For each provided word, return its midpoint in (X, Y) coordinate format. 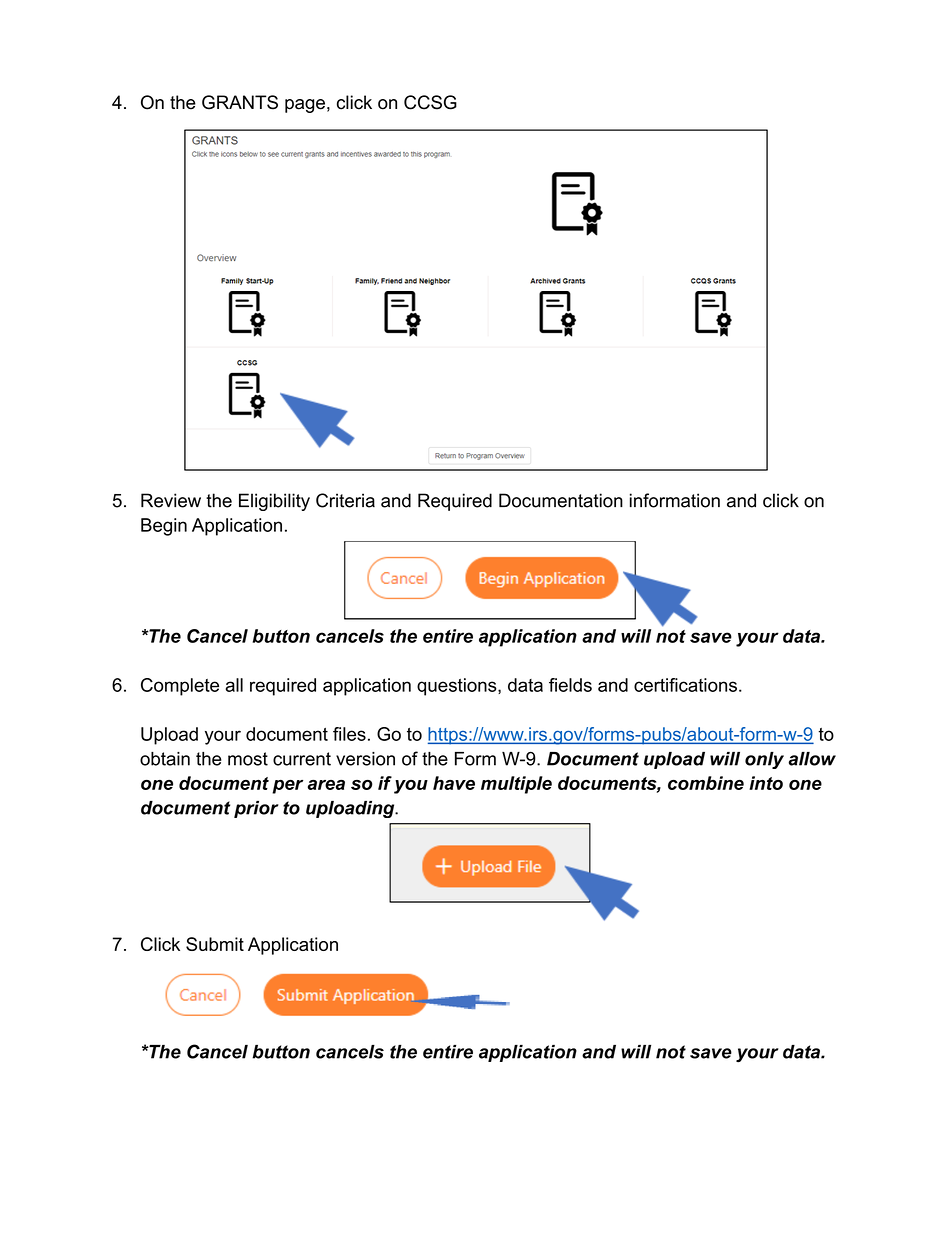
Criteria (345, 500)
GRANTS (240, 102)
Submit (215, 944)
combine (706, 783)
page (305, 106)
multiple (516, 785)
